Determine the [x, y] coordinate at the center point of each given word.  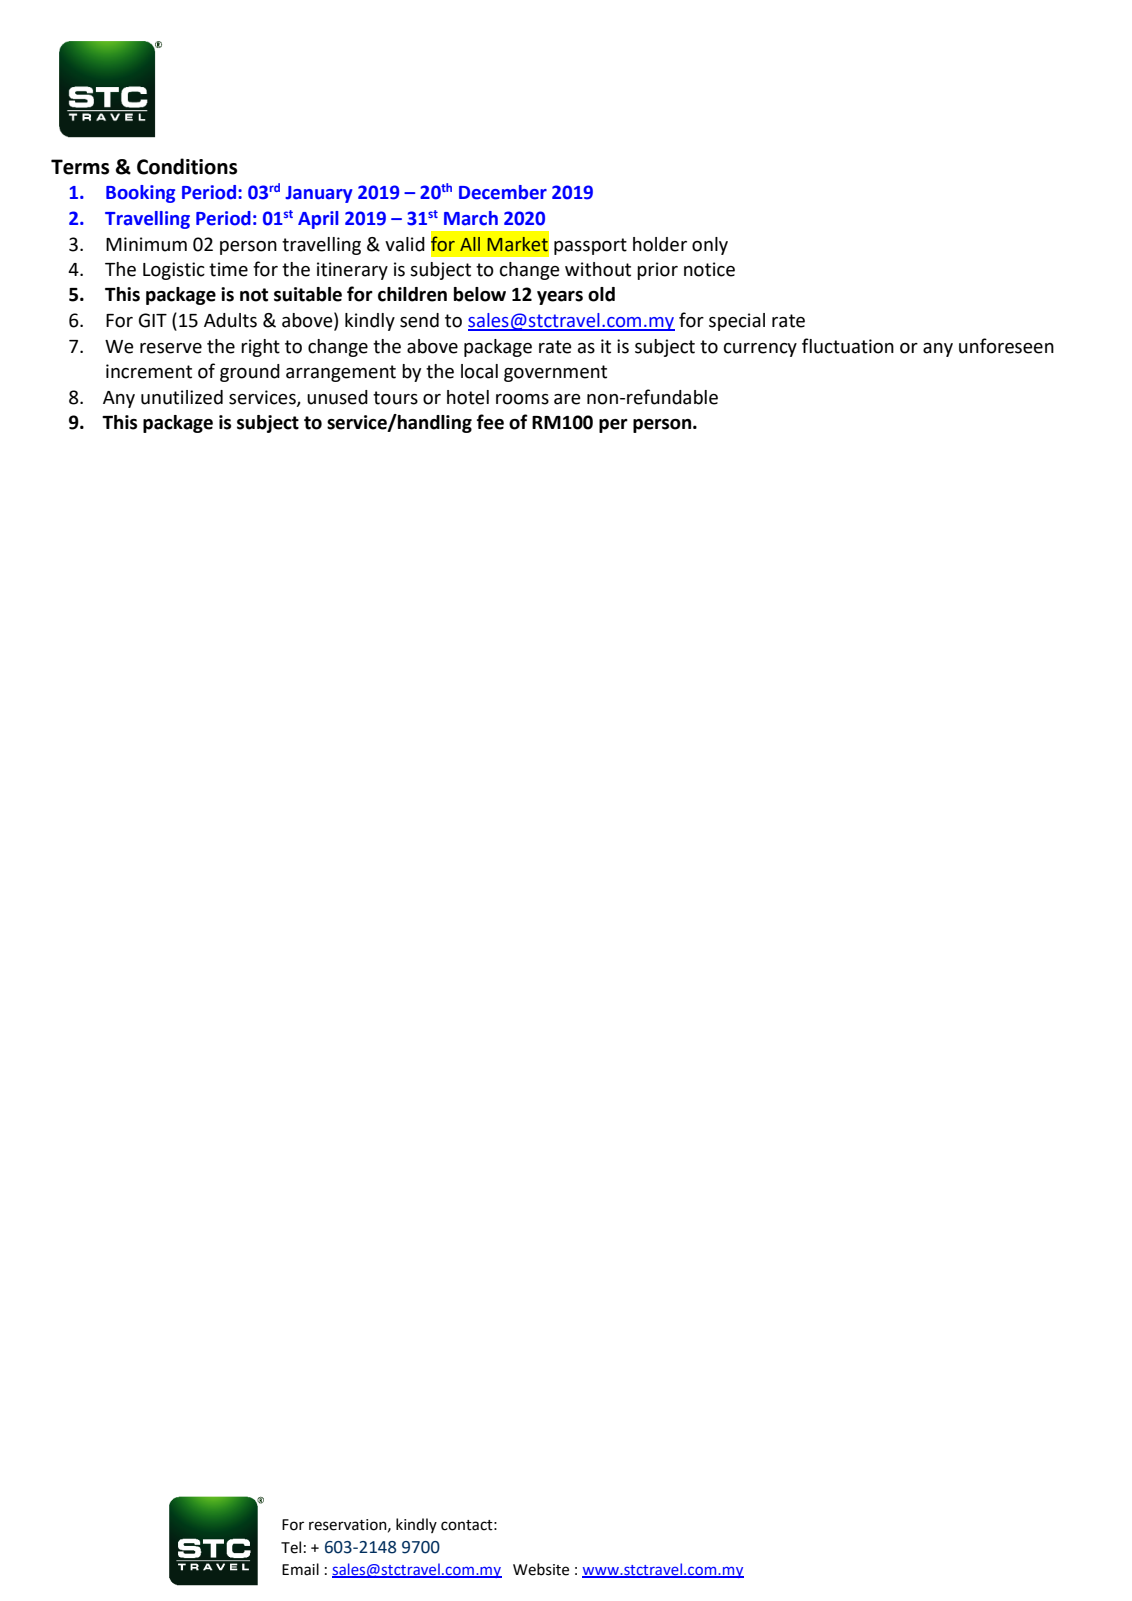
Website [541, 1569]
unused [337, 397]
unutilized [182, 397]
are [567, 399]
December [503, 192]
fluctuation [848, 346]
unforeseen [1006, 346]
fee [490, 422]
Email [300, 1569]
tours [395, 398]
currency [760, 350]
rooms [522, 399]
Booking [140, 194]
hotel [468, 397]
